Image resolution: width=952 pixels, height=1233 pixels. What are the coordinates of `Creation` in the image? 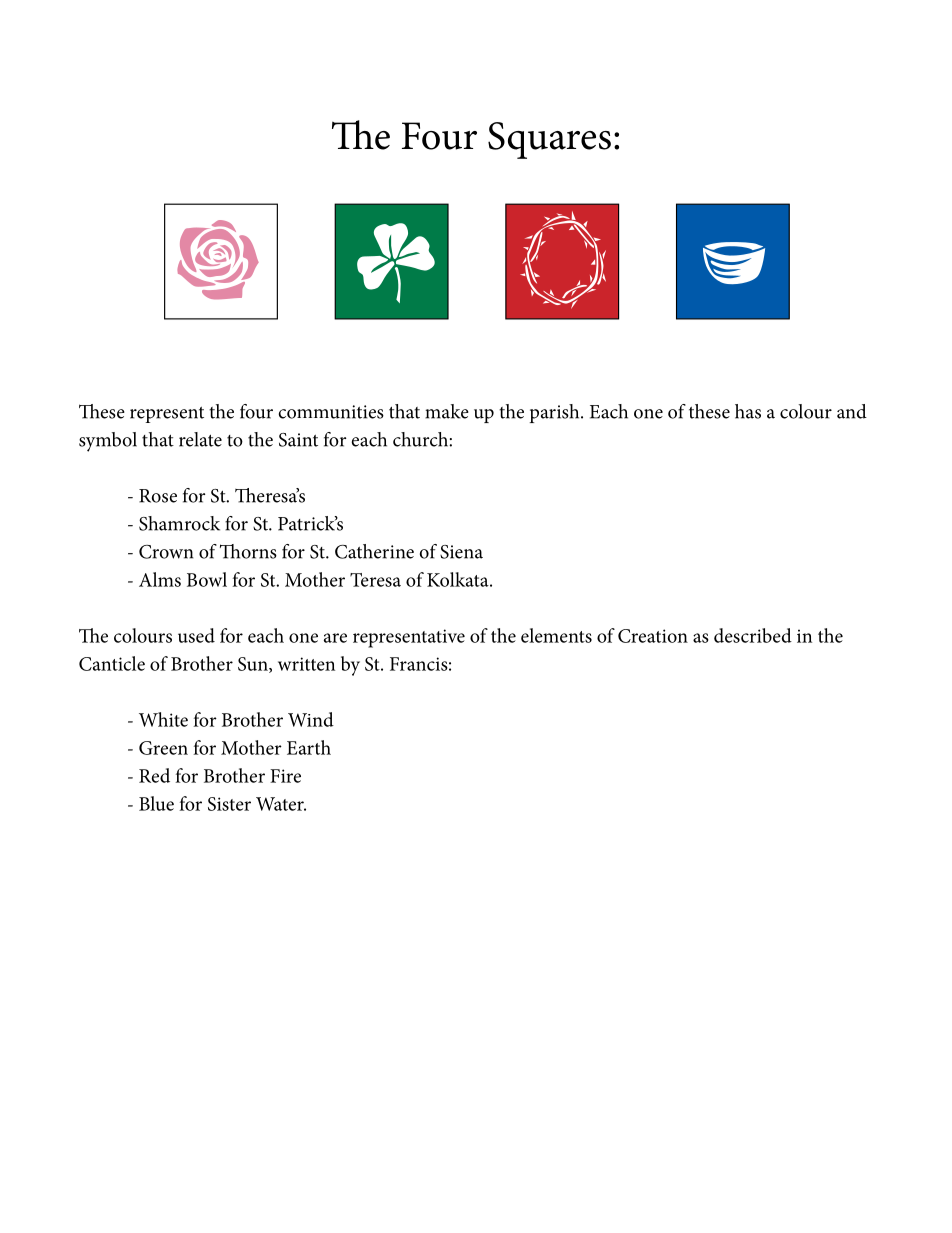 It's located at (653, 636).
